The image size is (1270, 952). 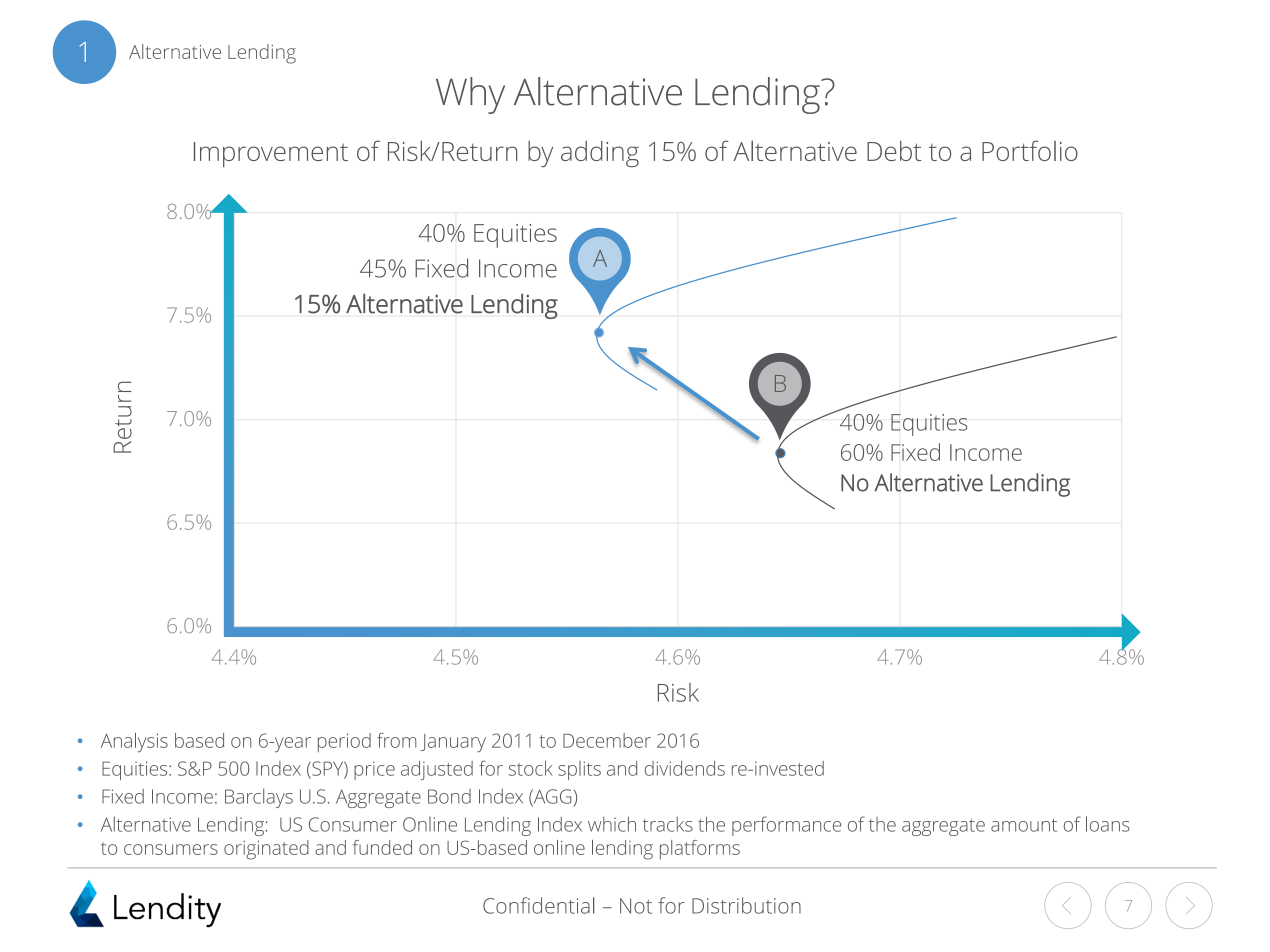 I want to click on originated, so click(x=266, y=850).
